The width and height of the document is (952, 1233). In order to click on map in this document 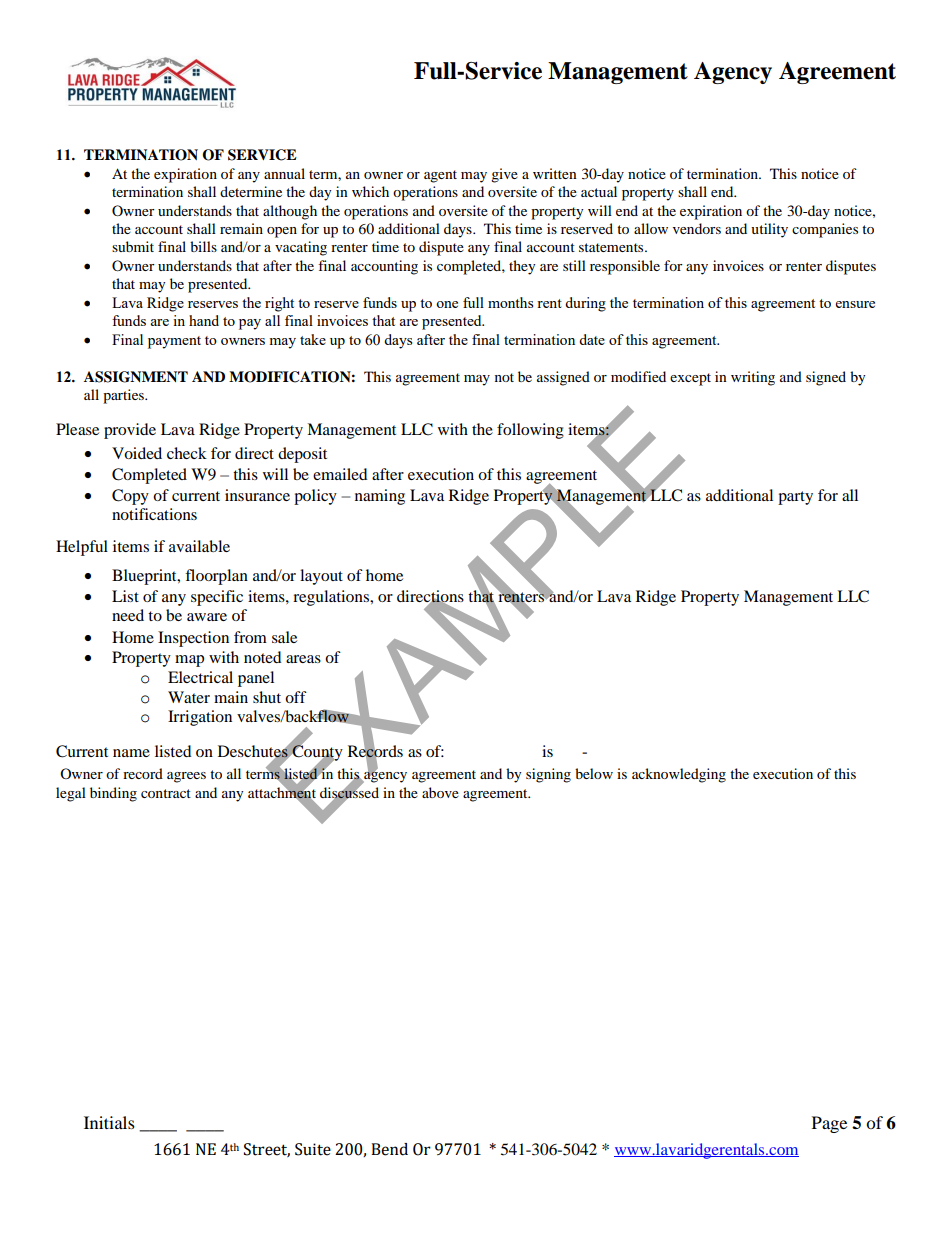, I will do `click(189, 661)`.
